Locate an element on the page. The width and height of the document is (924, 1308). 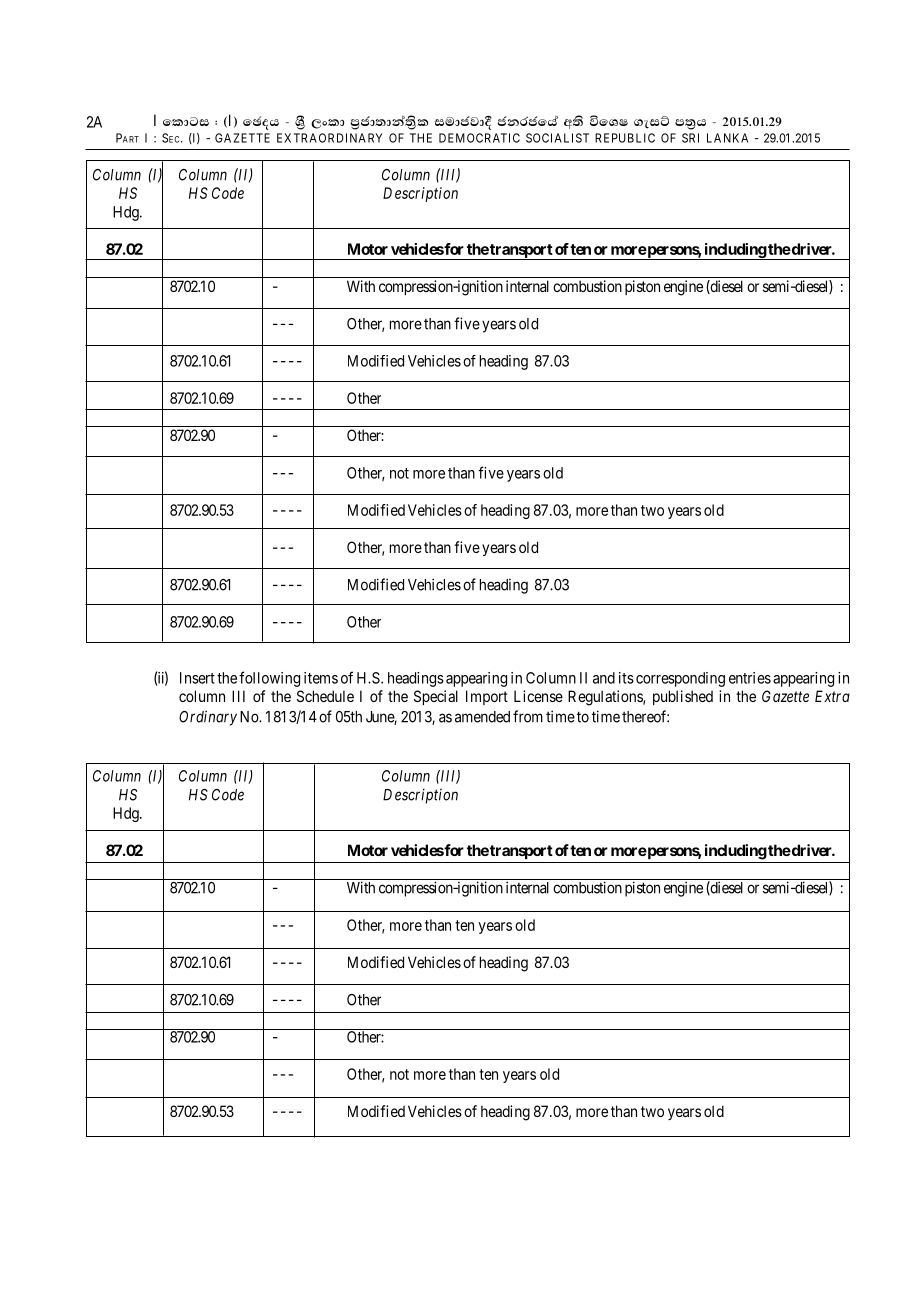
amended is located at coordinates (482, 717).
